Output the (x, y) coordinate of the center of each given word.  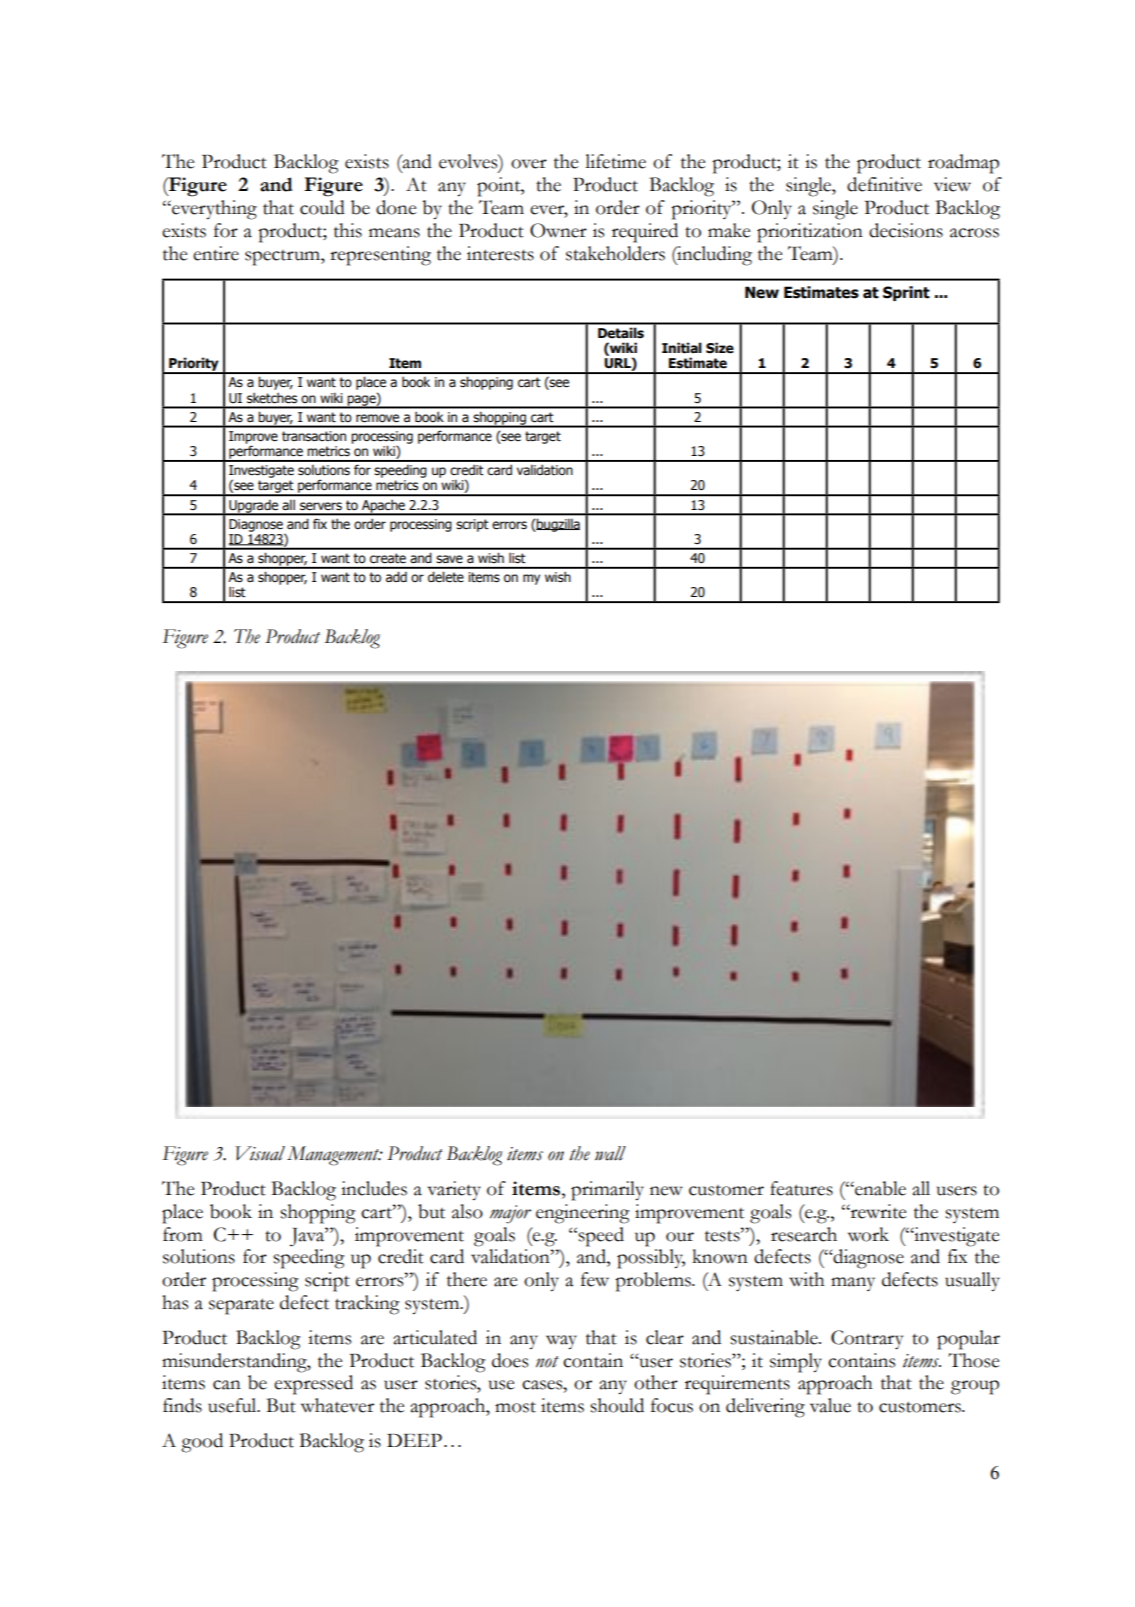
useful (233, 1405)
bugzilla (558, 525)
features (801, 1188)
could (322, 207)
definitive (884, 184)
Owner (558, 230)
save (450, 559)
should (617, 1405)
